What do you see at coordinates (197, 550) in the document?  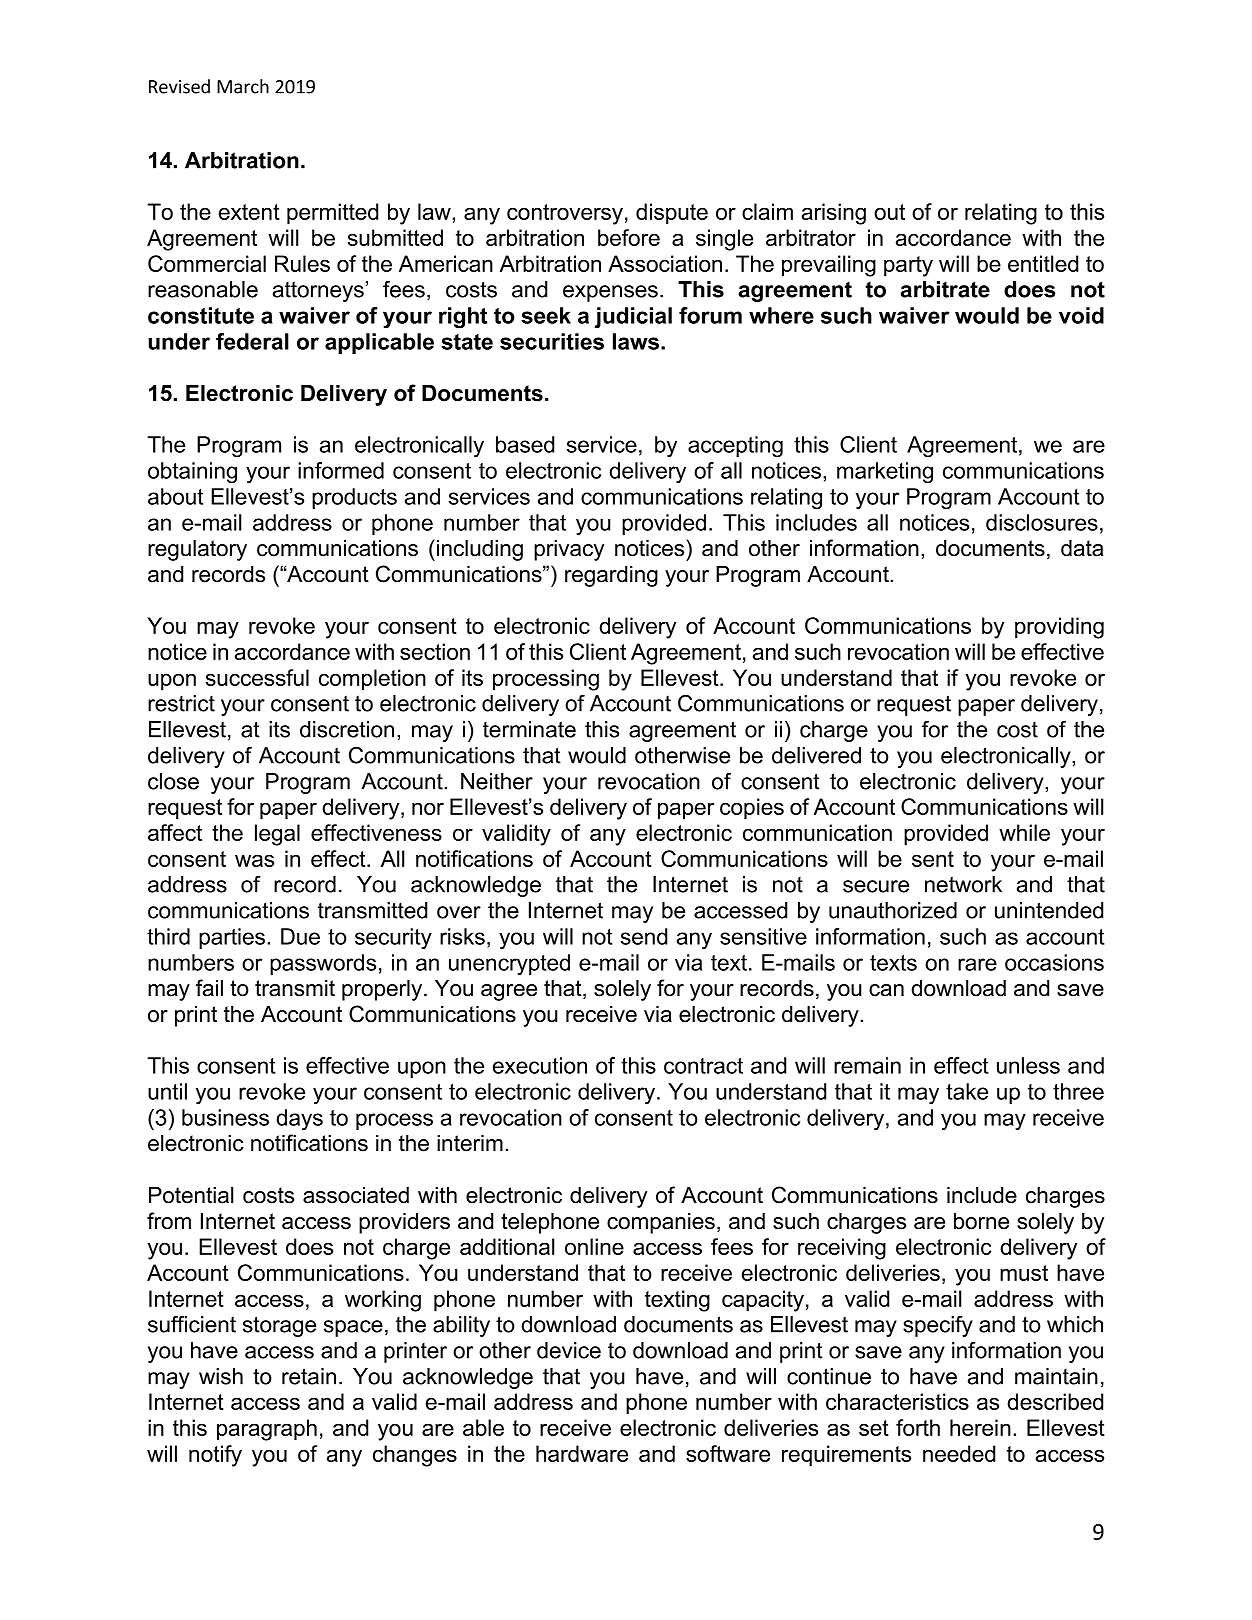 I see `regulatory` at bounding box center [197, 550].
